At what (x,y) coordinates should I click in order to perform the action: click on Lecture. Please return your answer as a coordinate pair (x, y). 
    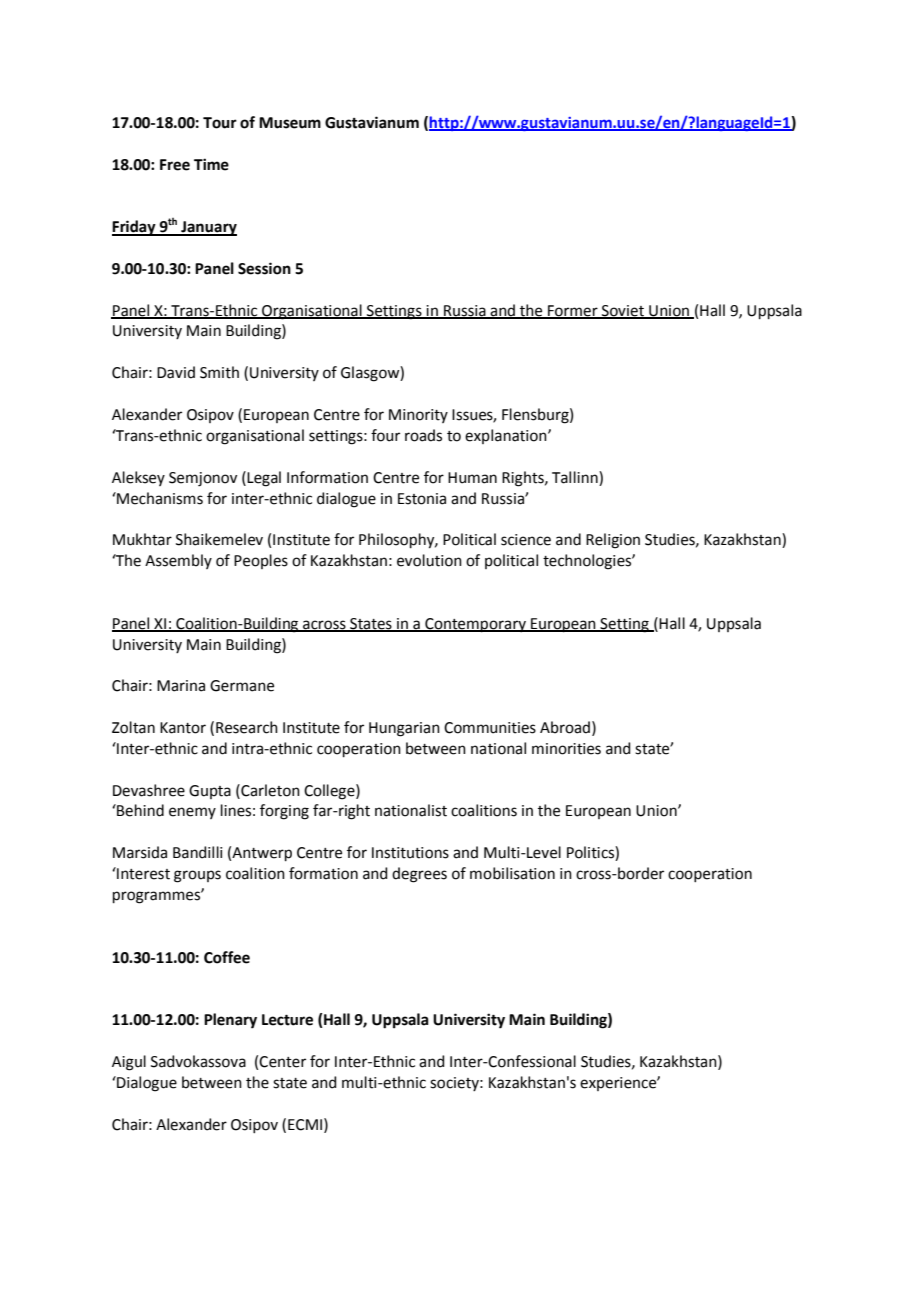
    Looking at the image, I should click on (287, 1020).
